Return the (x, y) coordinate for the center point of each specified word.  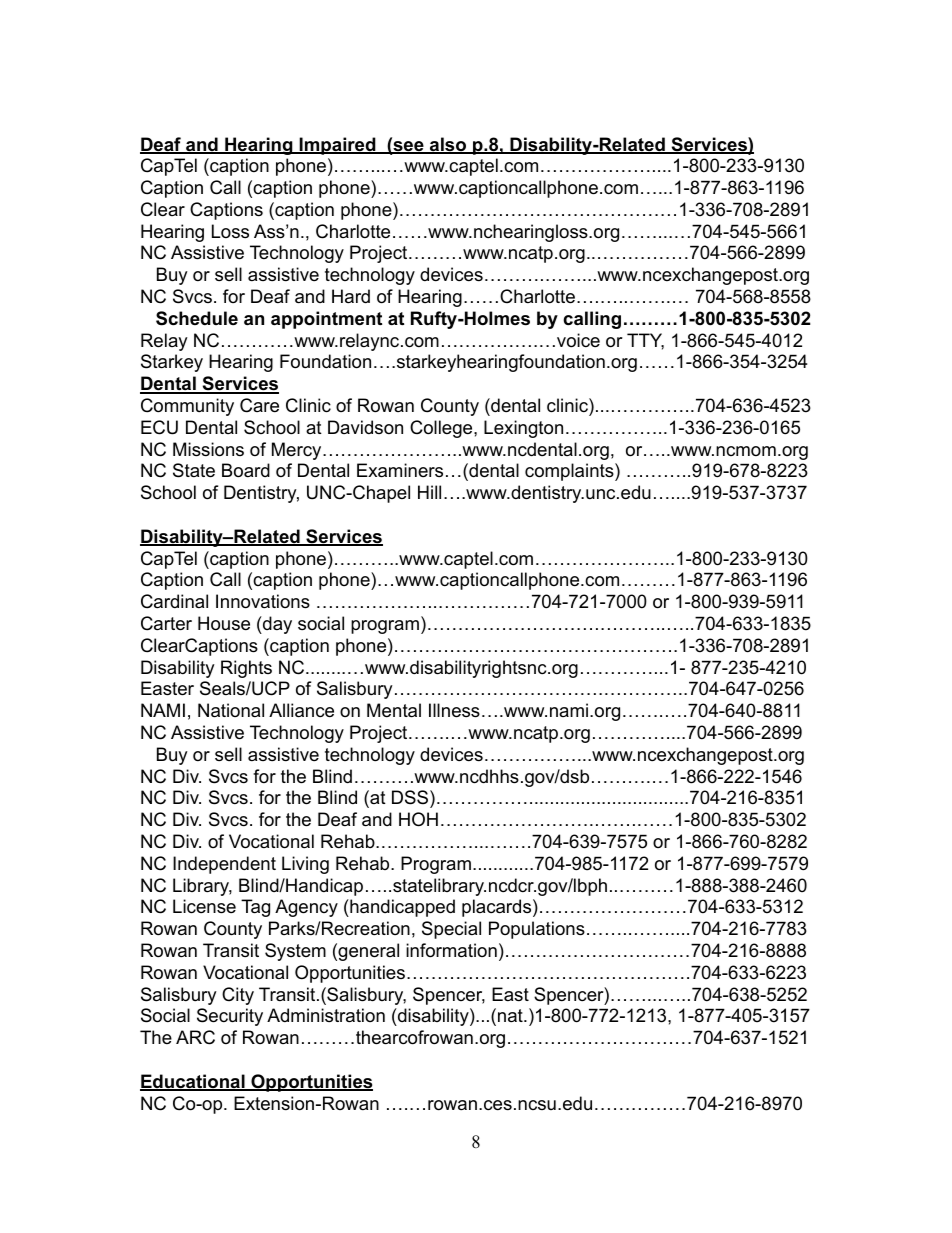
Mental (394, 710)
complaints (570, 472)
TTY (645, 341)
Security (230, 1017)
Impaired (338, 146)
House (224, 623)
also (448, 145)
